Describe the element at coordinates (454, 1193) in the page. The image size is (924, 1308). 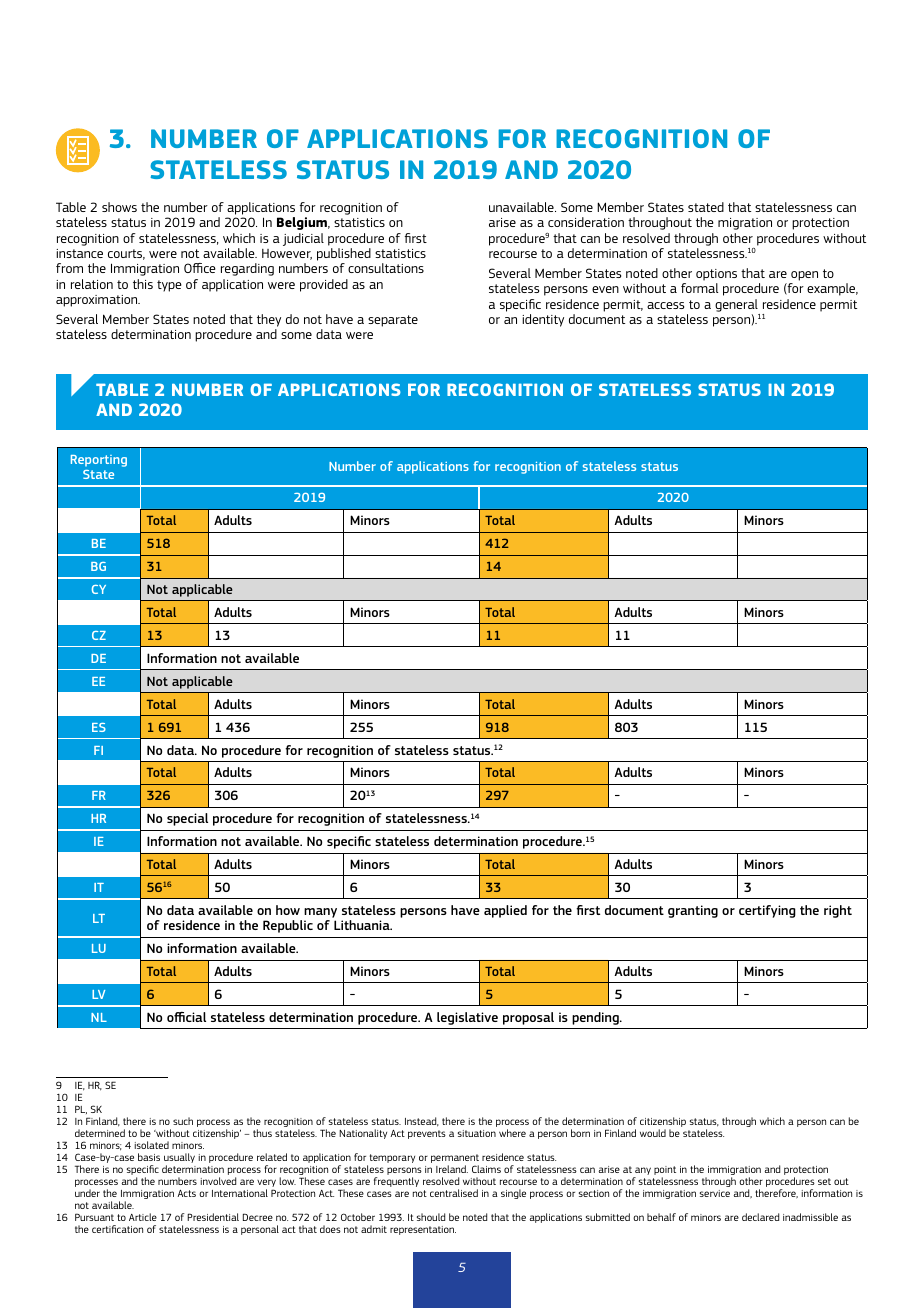
I see `centralised` at that location.
